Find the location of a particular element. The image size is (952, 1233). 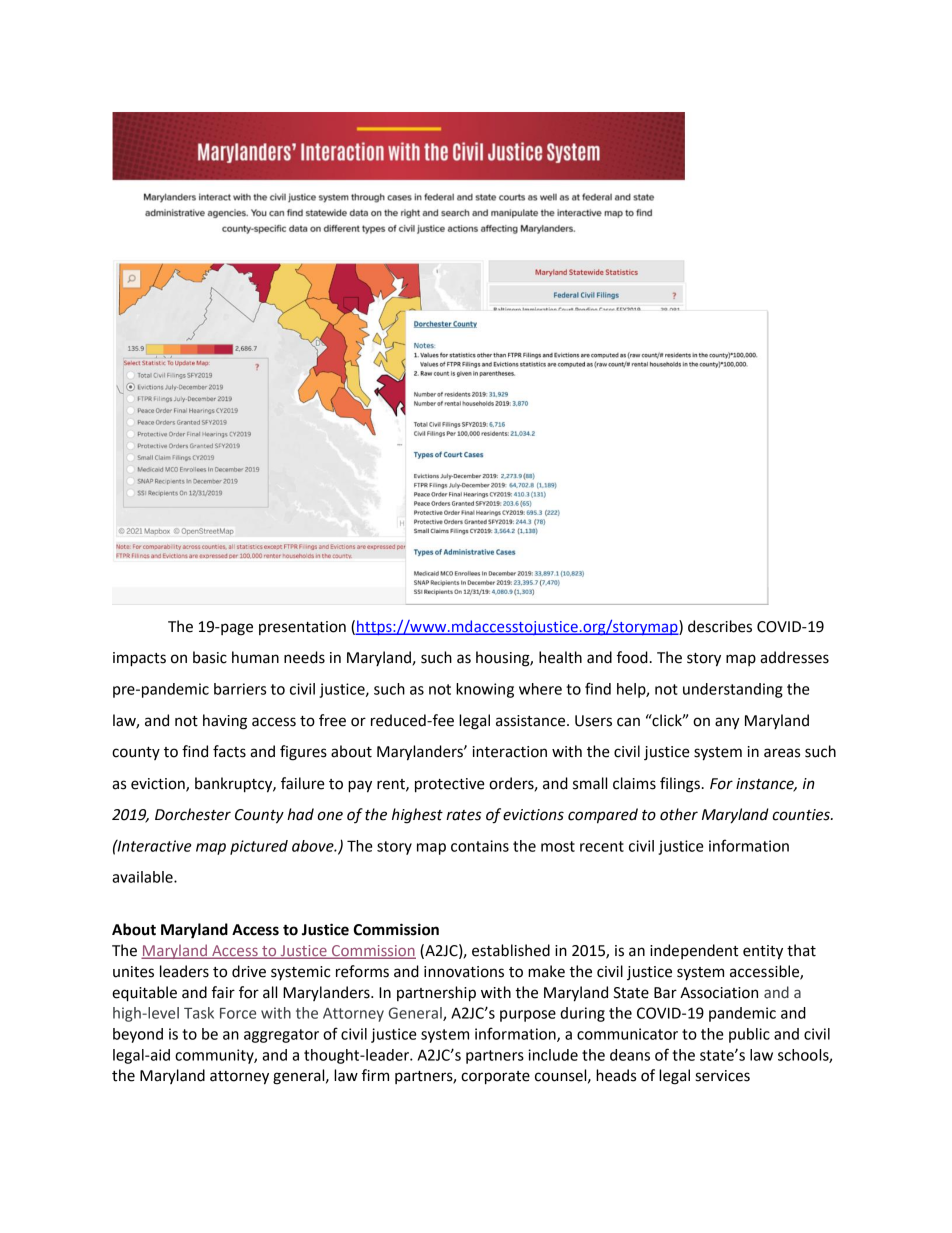

describes is located at coordinates (720, 626).
